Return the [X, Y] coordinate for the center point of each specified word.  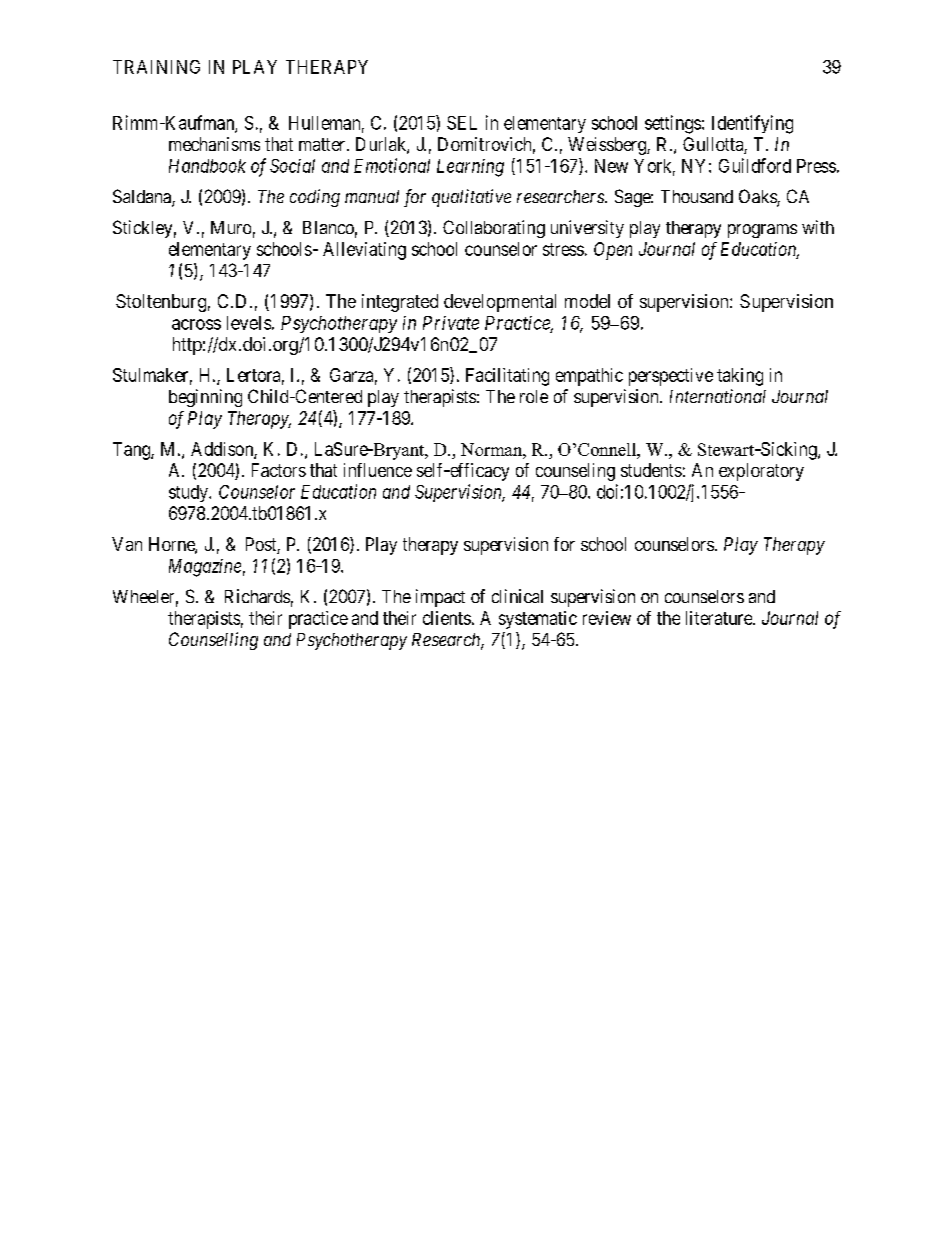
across [196, 324]
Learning [470, 168]
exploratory [761, 472]
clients [447, 618]
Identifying [752, 124]
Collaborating [494, 229]
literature [720, 618]
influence [378, 470]
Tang [132, 451]
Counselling [213, 641]
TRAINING [156, 67]
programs [762, 231]
